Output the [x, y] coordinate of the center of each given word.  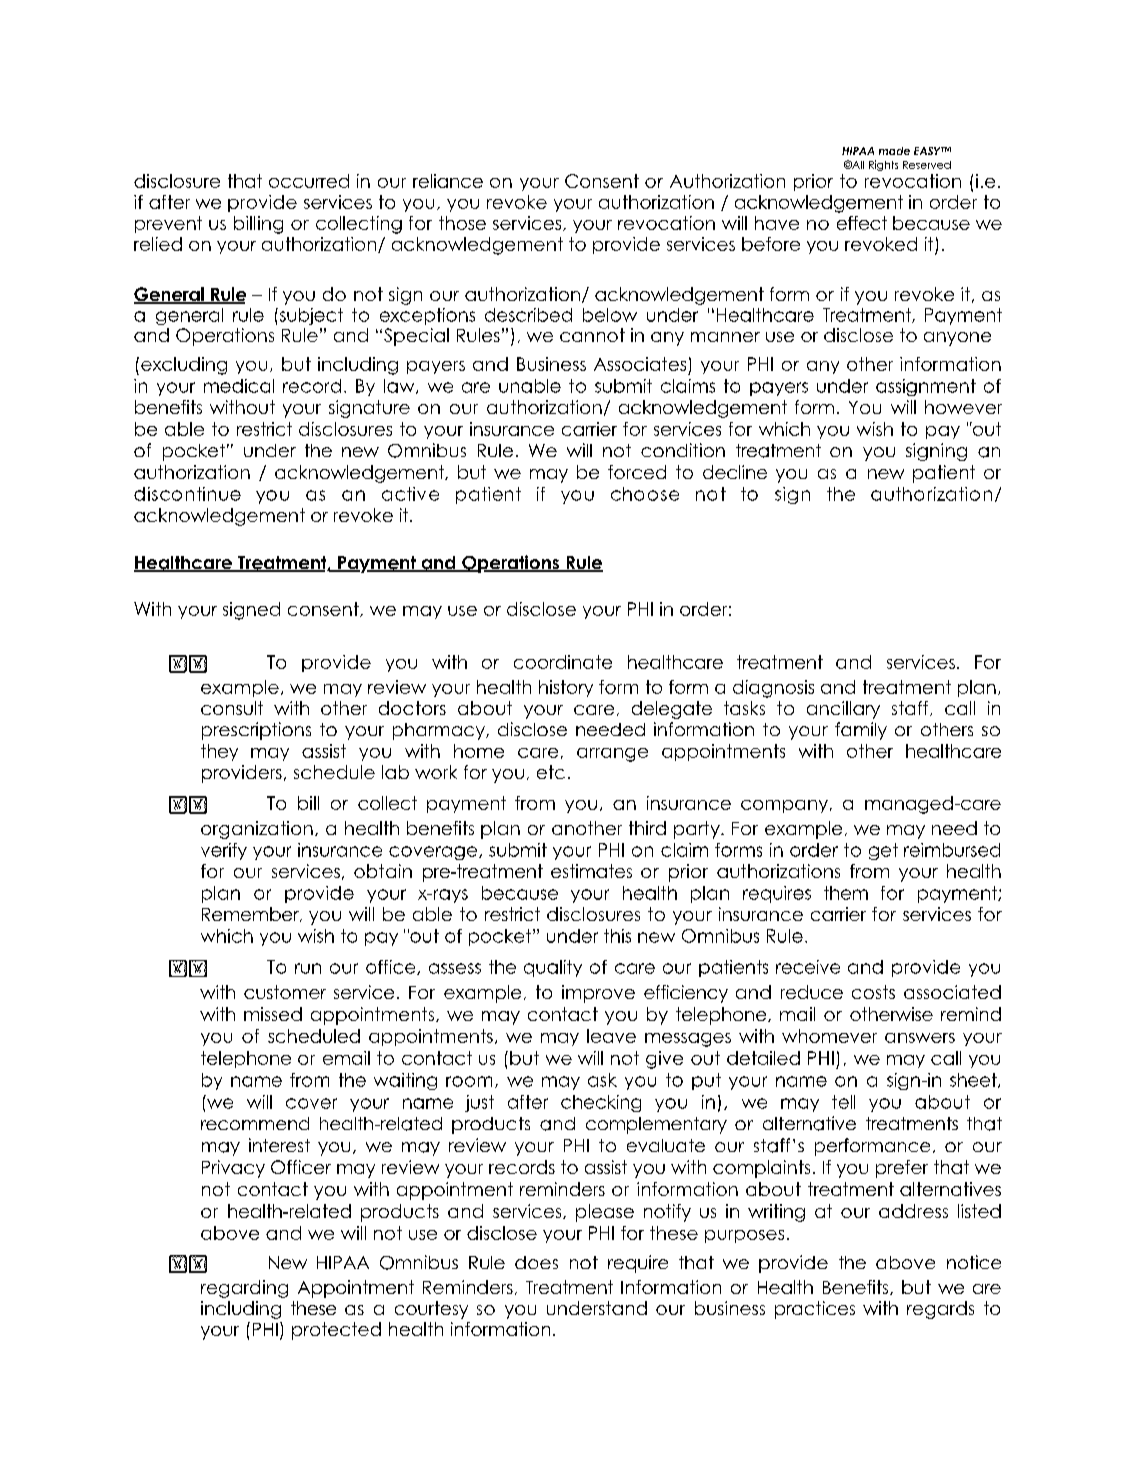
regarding [244, 1289]
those [462, 223]
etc [551, 772]
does [536, 1262]
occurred [309, 181]
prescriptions [256, 731]
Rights [883, 165]
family [861, 731]
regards [940, 1310]
